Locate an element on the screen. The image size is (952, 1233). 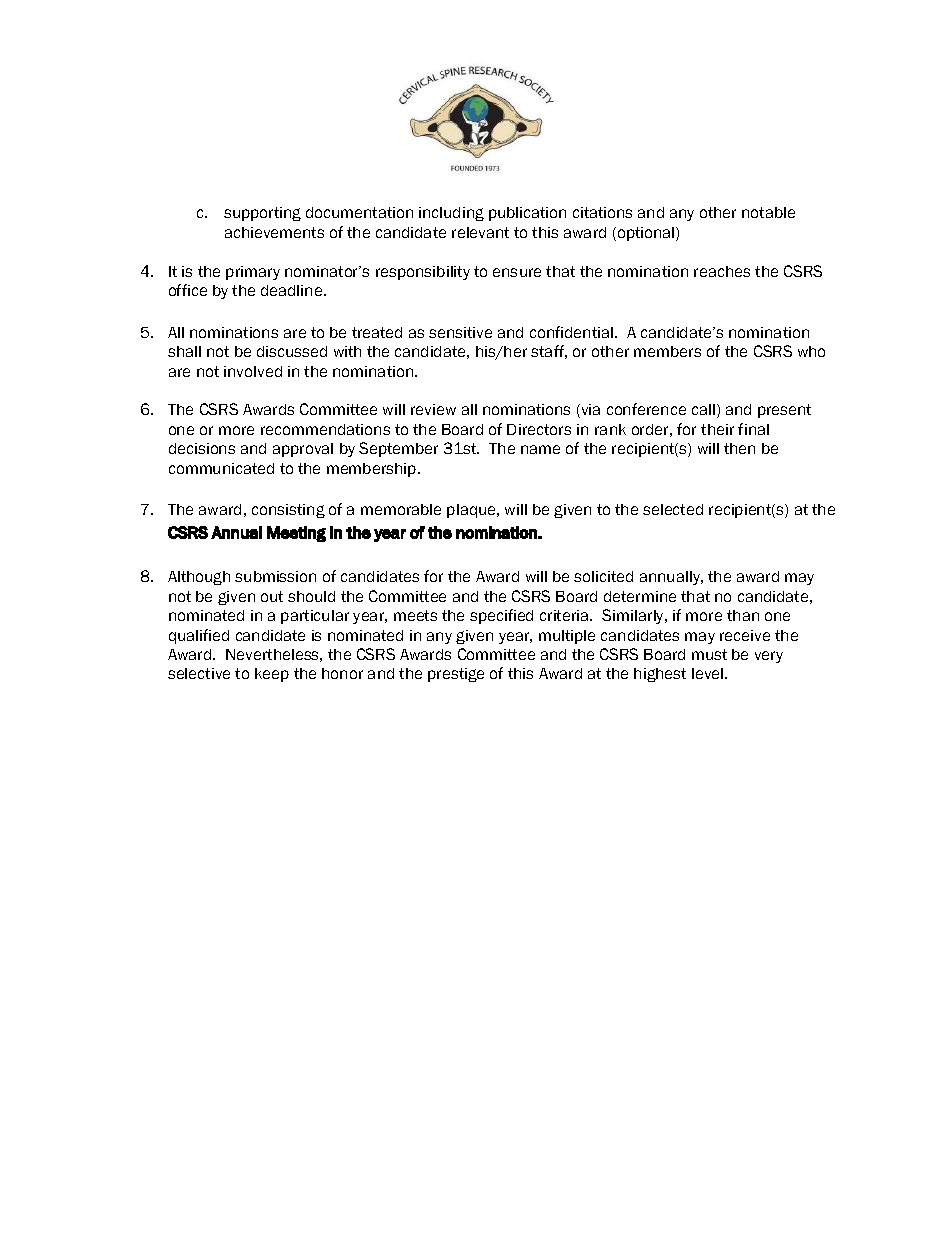
keep is located at coordinates (272, 675).
